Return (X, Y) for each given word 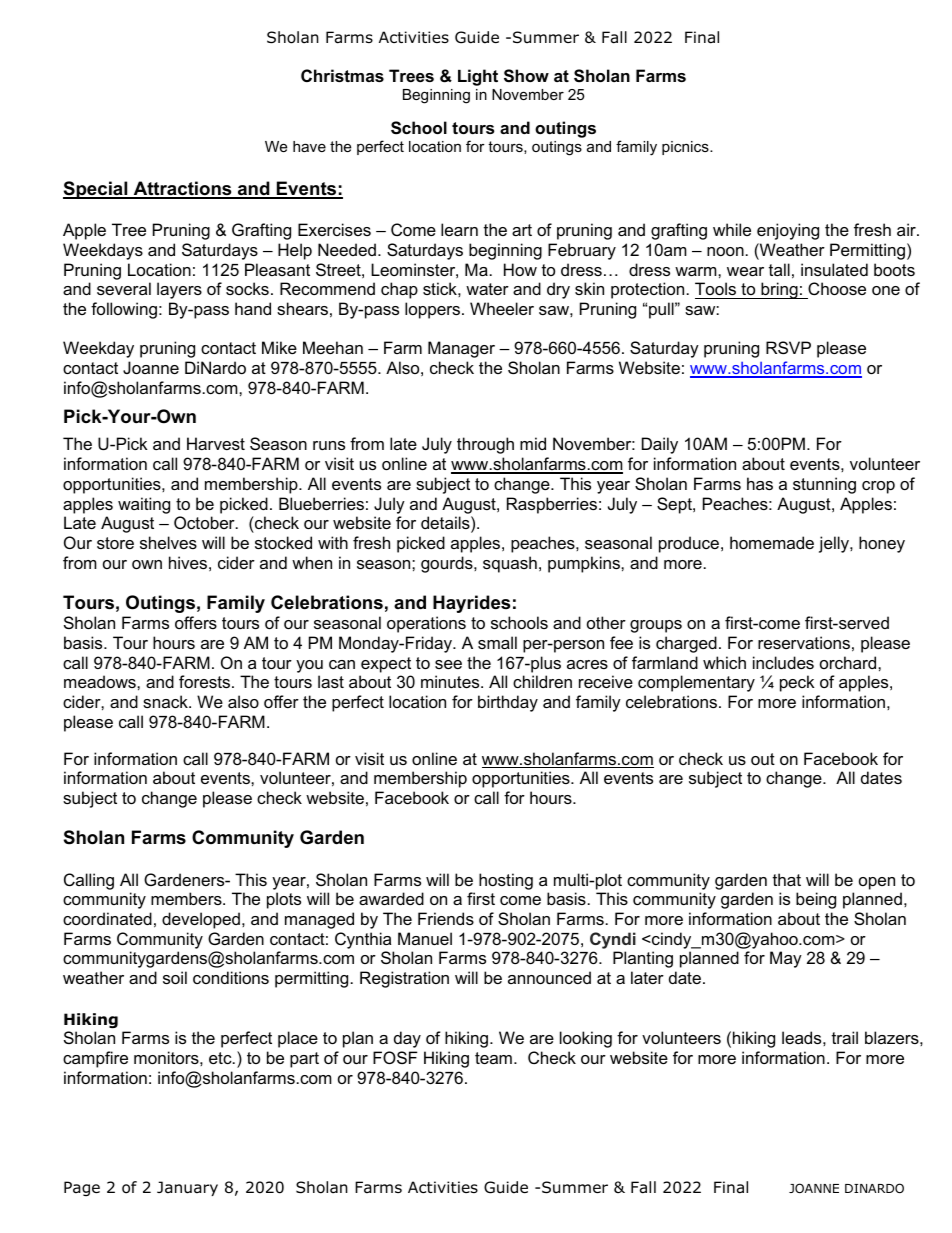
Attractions (182, 189)
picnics (686, 148)
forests (206, 681)
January (187, 1188)
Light (478, 77)
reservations (804, 642)
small (497, 642)
